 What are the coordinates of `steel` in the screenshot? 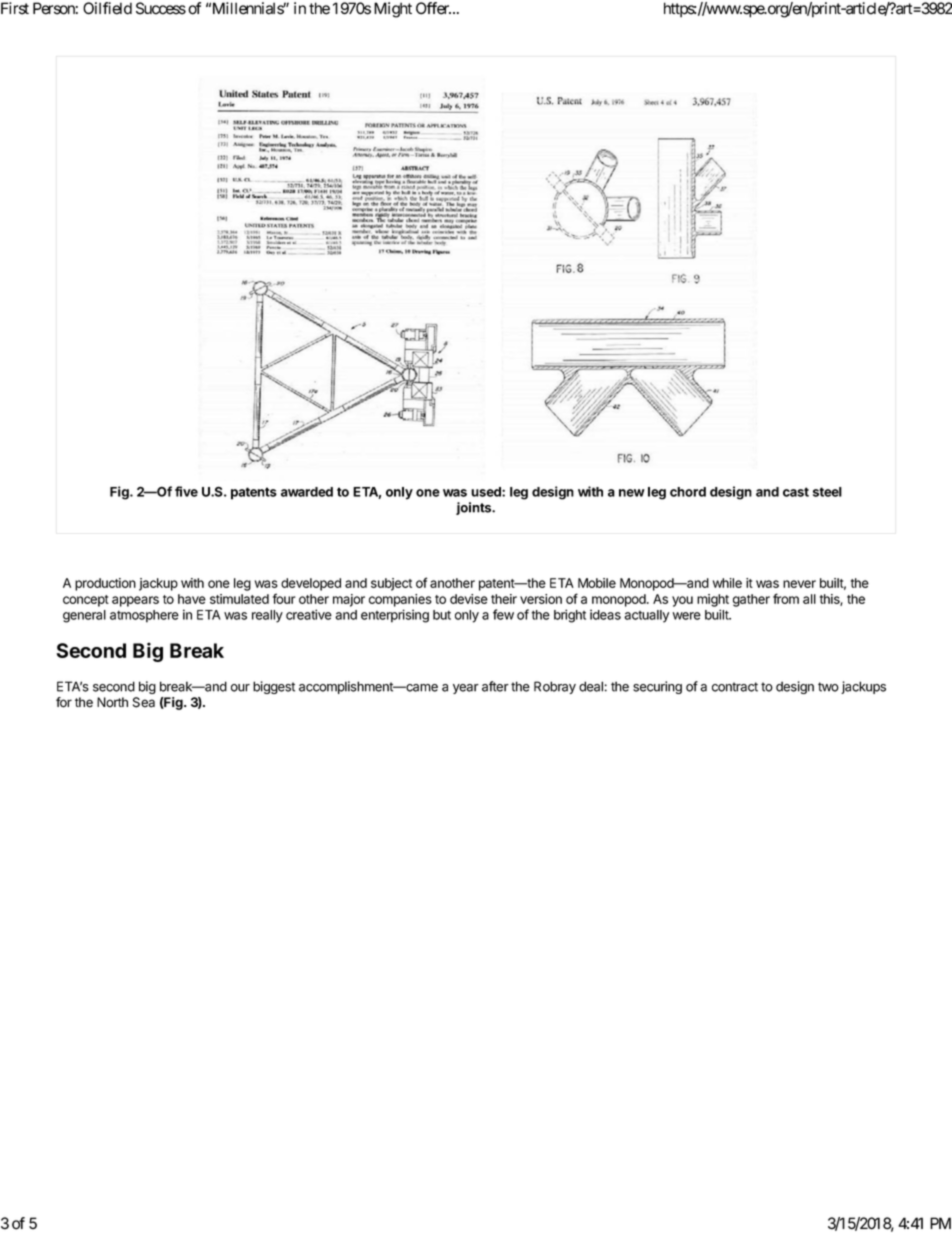 It's located at (827, 492).
